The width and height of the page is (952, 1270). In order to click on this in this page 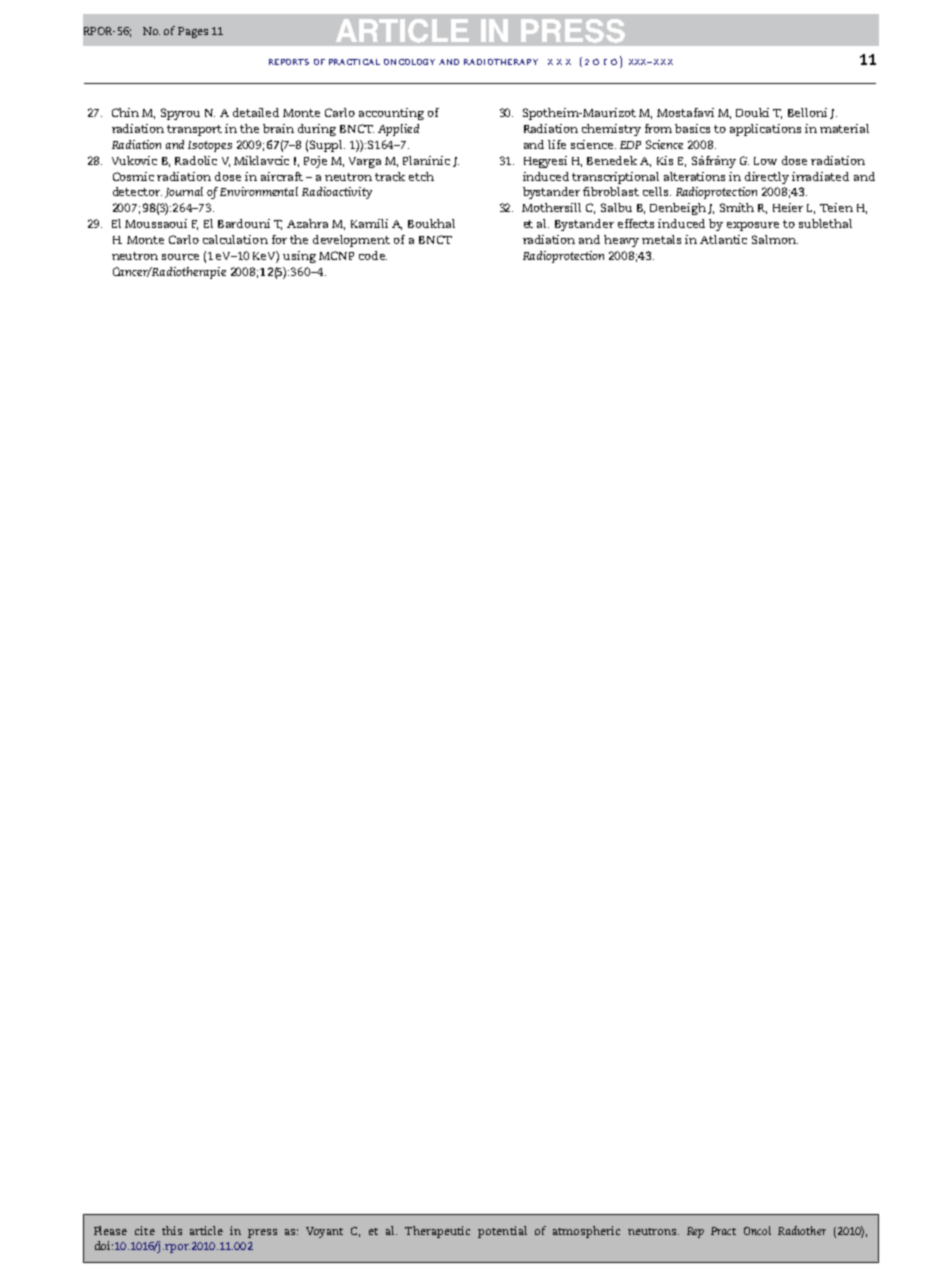, I will do `click(172, 1230)`.
